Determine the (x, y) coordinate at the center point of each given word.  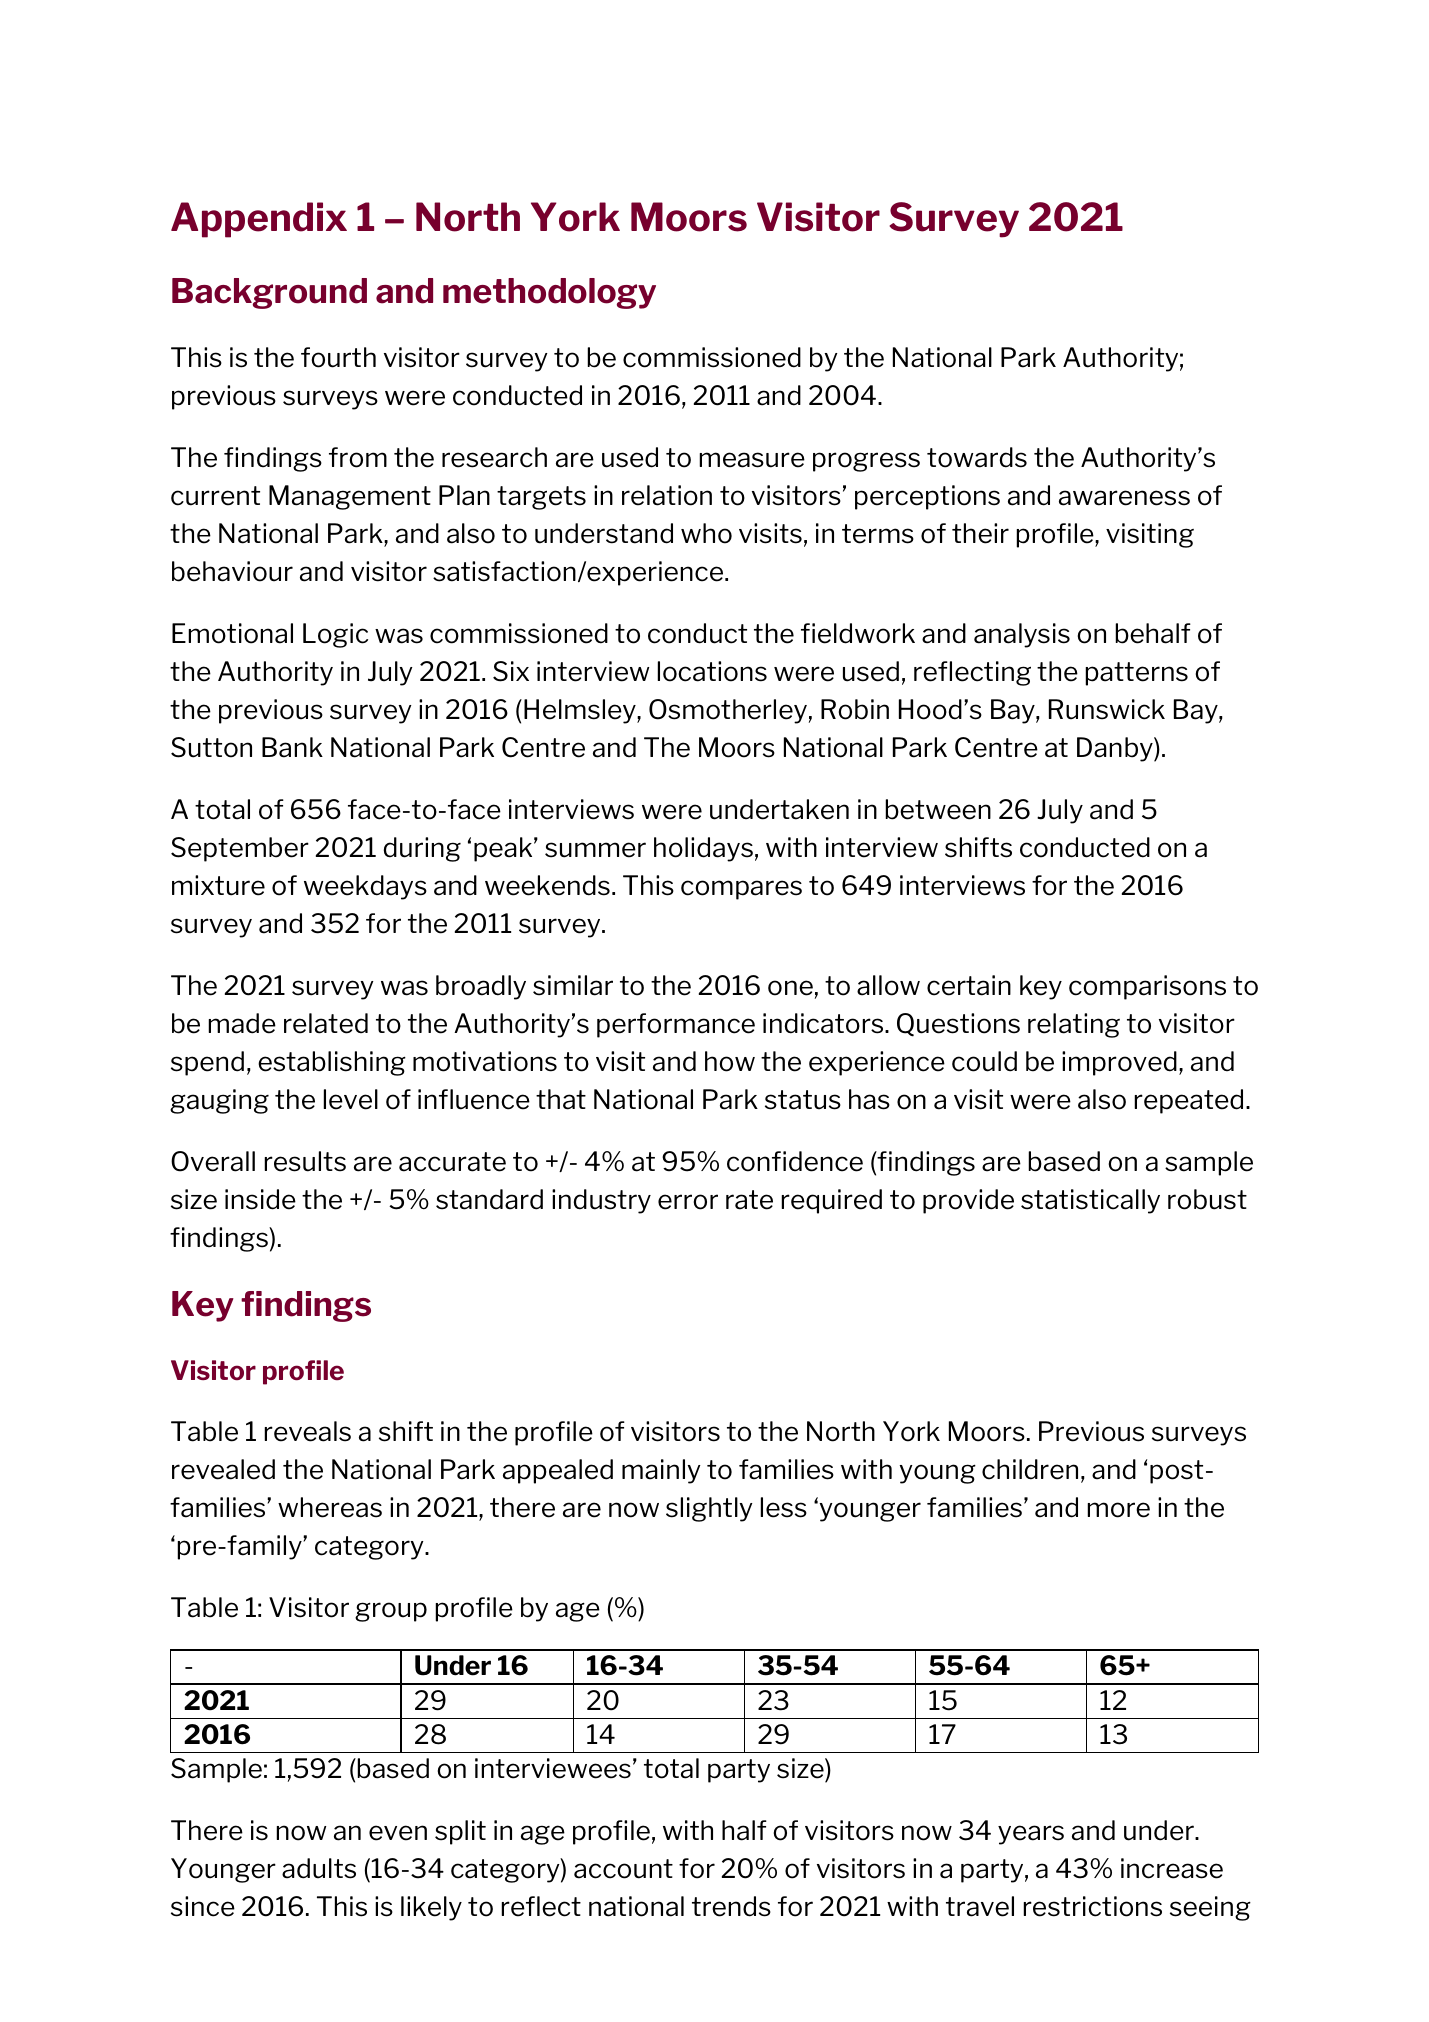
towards (977, 457)
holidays (703, 849)
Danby (1116, 749)
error (688, 1202)
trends (731, 1906)
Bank (292, 747)
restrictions (1092, 1906)
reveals (307, 1431)
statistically (1090, 1201)
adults (319, 1868)
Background (269, 293)
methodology (549, 293)
